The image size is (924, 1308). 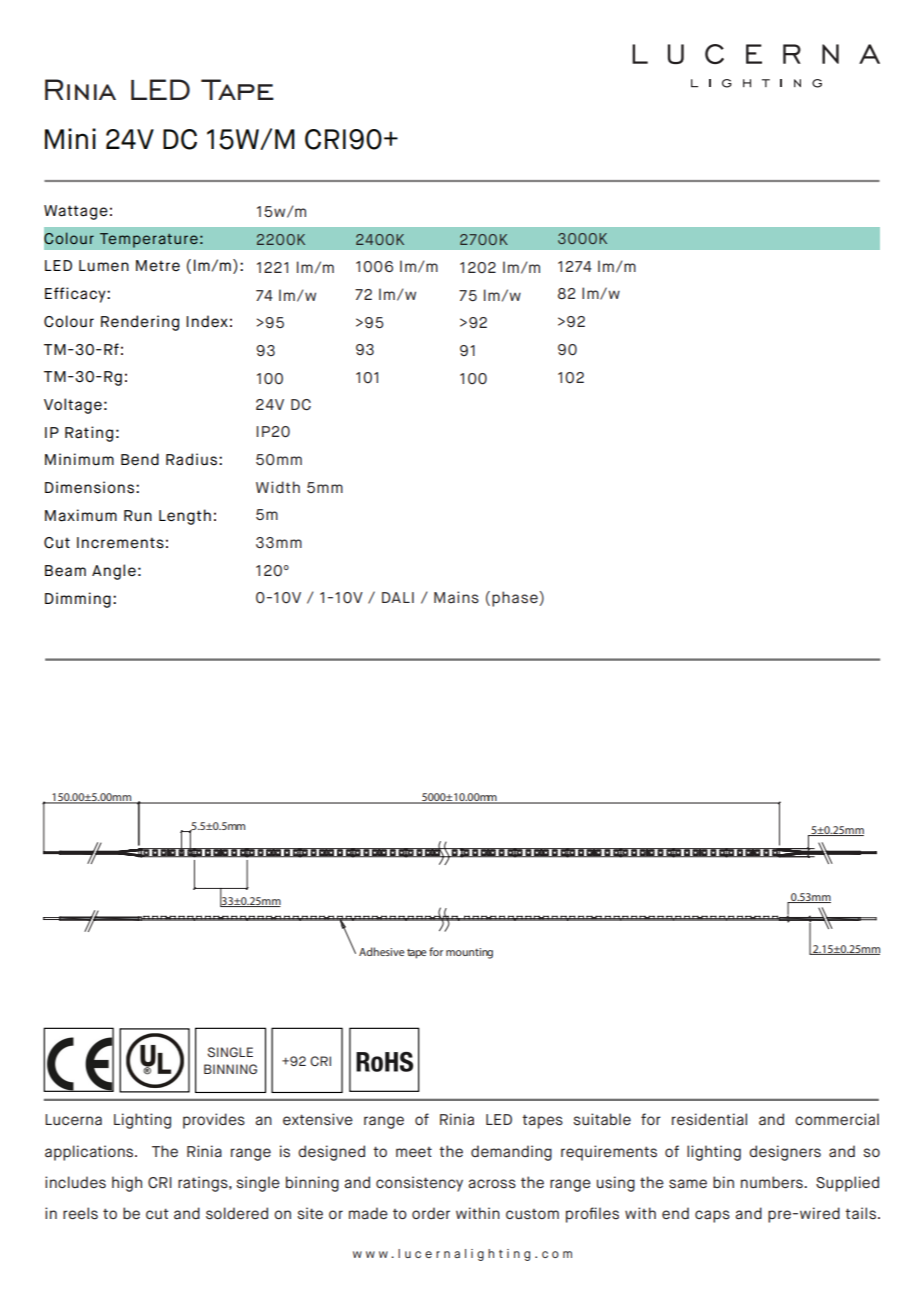 I want to click on numbers, so click(x=773, y=1182).
